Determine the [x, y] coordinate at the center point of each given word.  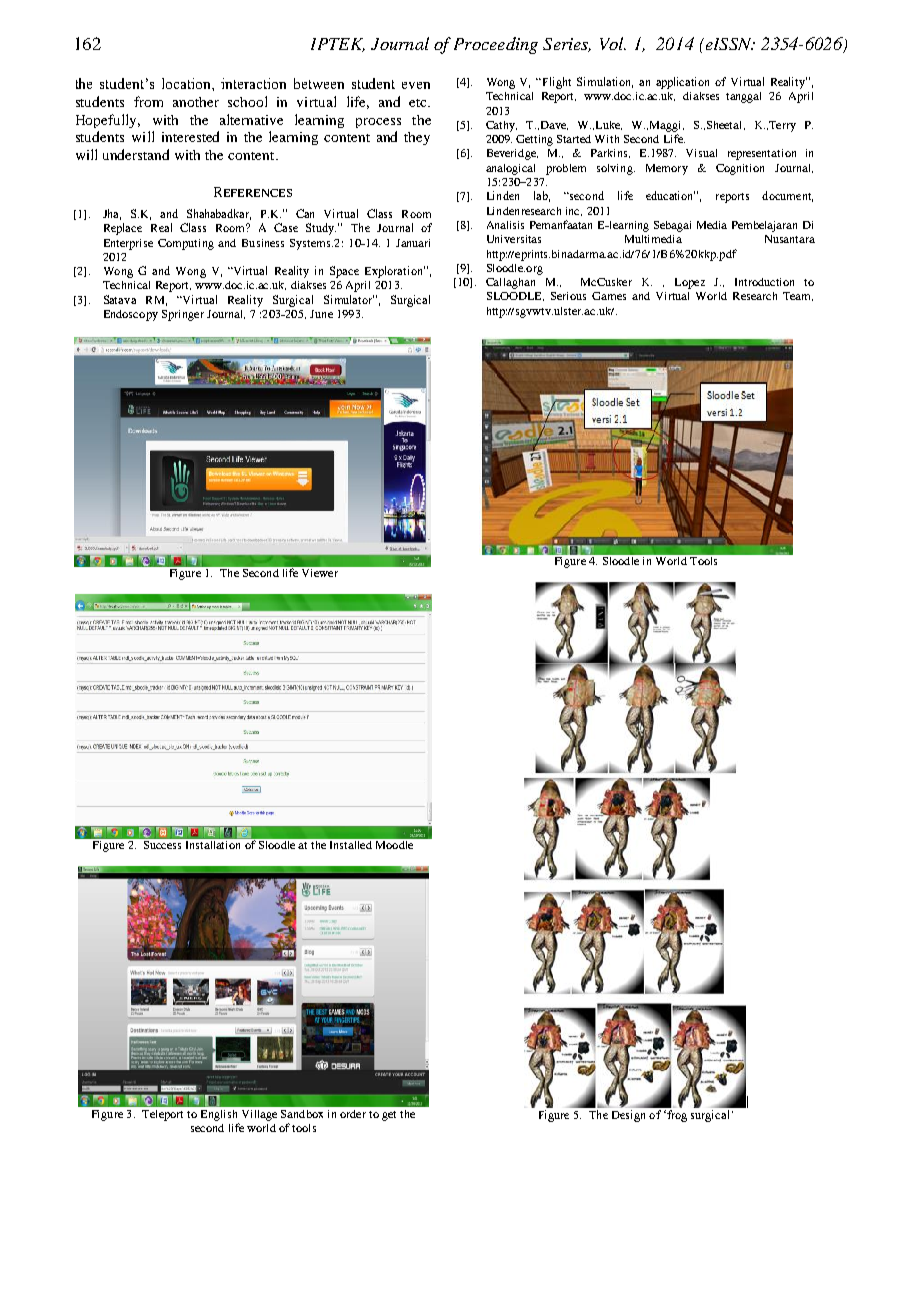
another [196, 102]
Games [609, 296]
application [682, 83]
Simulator [349, 299]
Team [798, 296]
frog [676, 1116]
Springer [183, 315]
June [321, 314]
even [416, 85]
